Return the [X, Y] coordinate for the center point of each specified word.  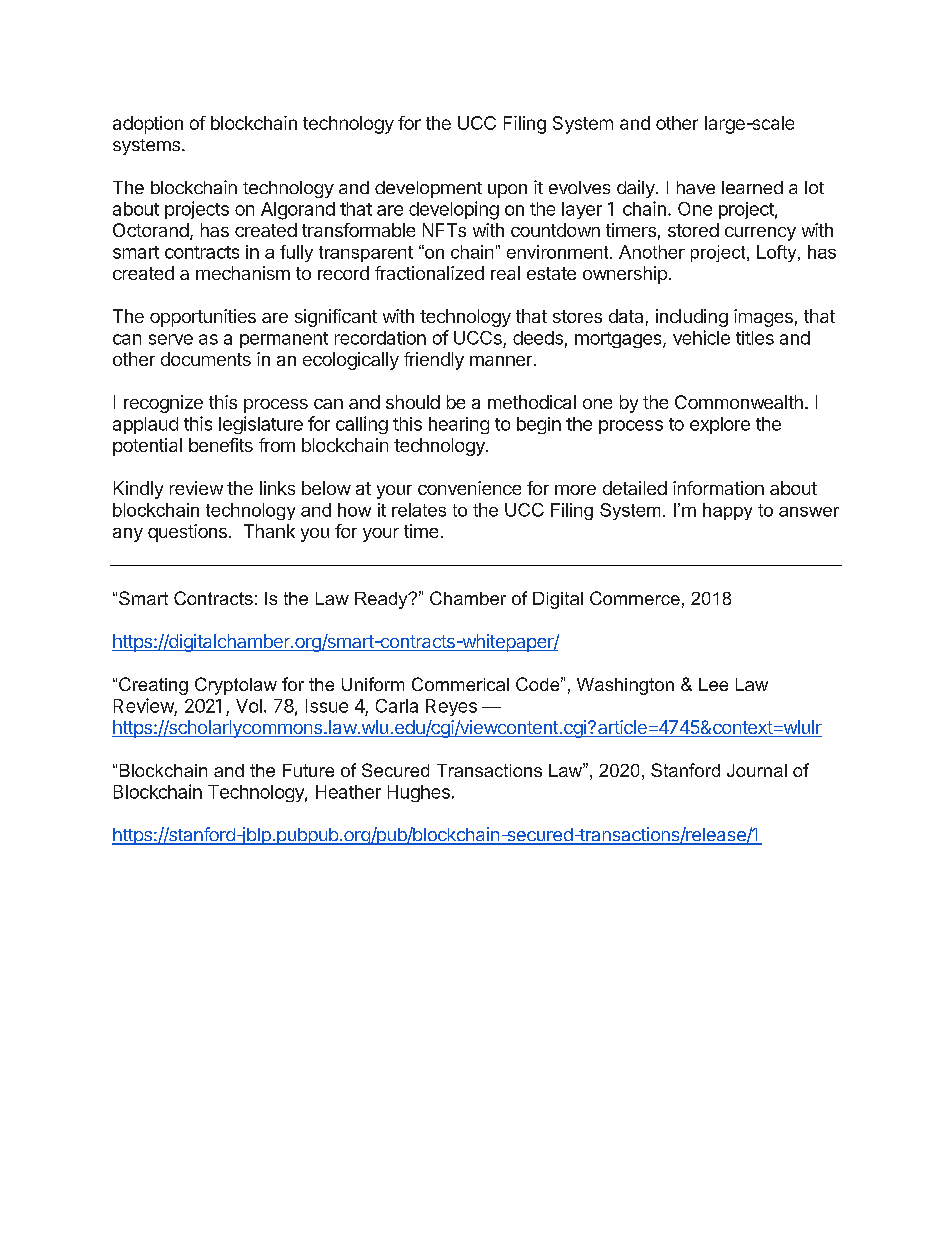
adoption [148, 125]
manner [501, 361]
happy [727, 511]
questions [187, 533]
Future [308, 770]
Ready [382, 600]
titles [755, 338]
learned [752, 187]
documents [206, 359]
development [428, 189]
